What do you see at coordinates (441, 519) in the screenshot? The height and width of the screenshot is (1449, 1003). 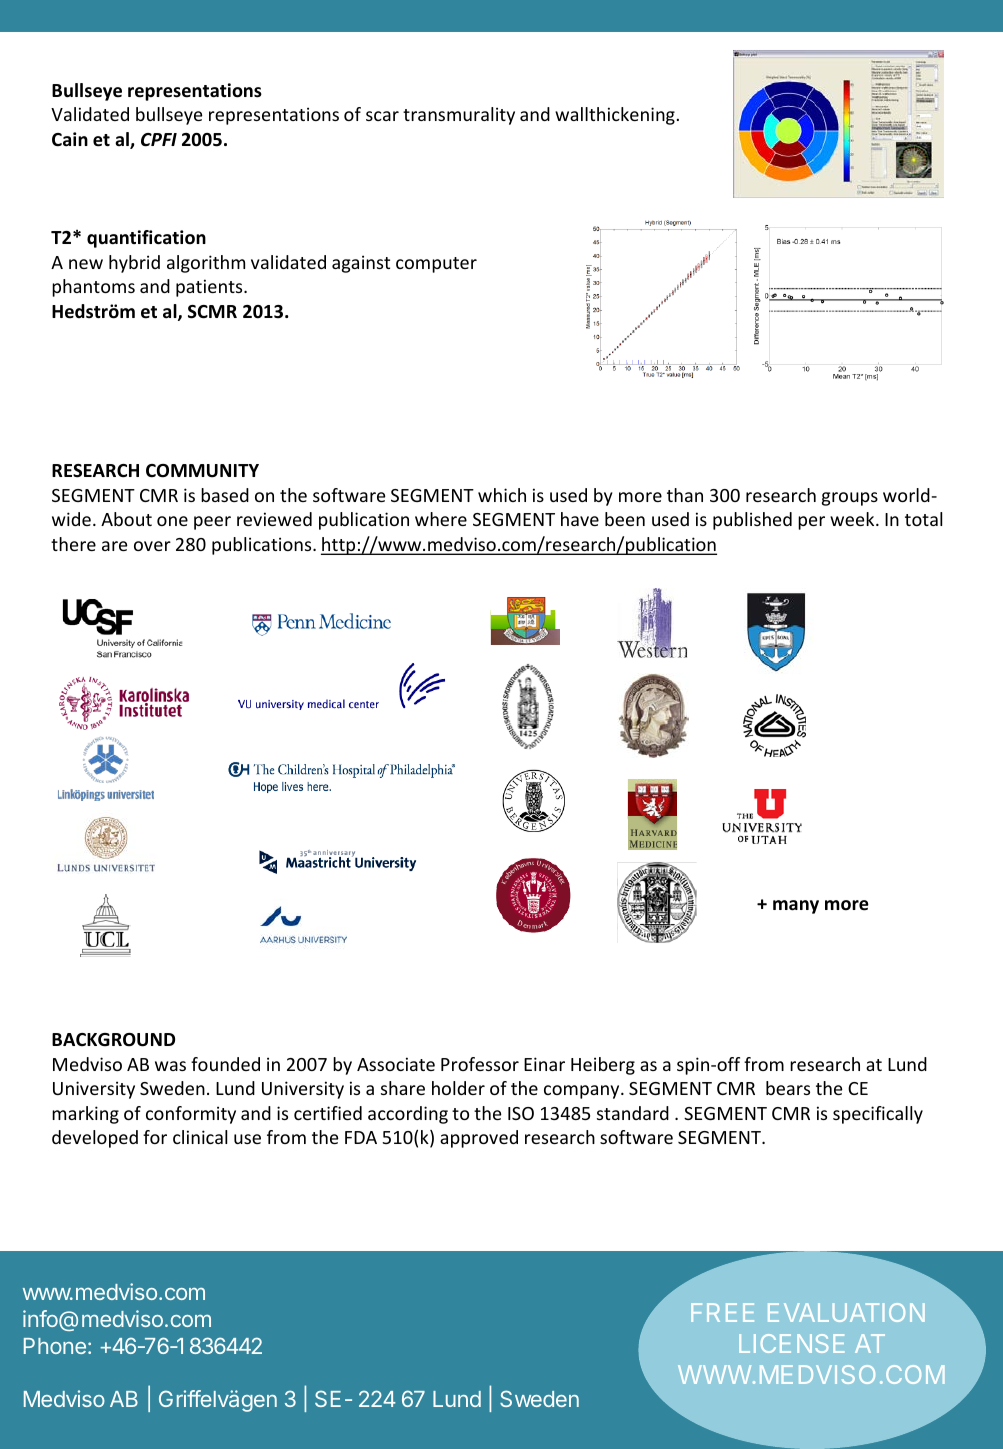 I see `where` at bounding box center [441, 519].
